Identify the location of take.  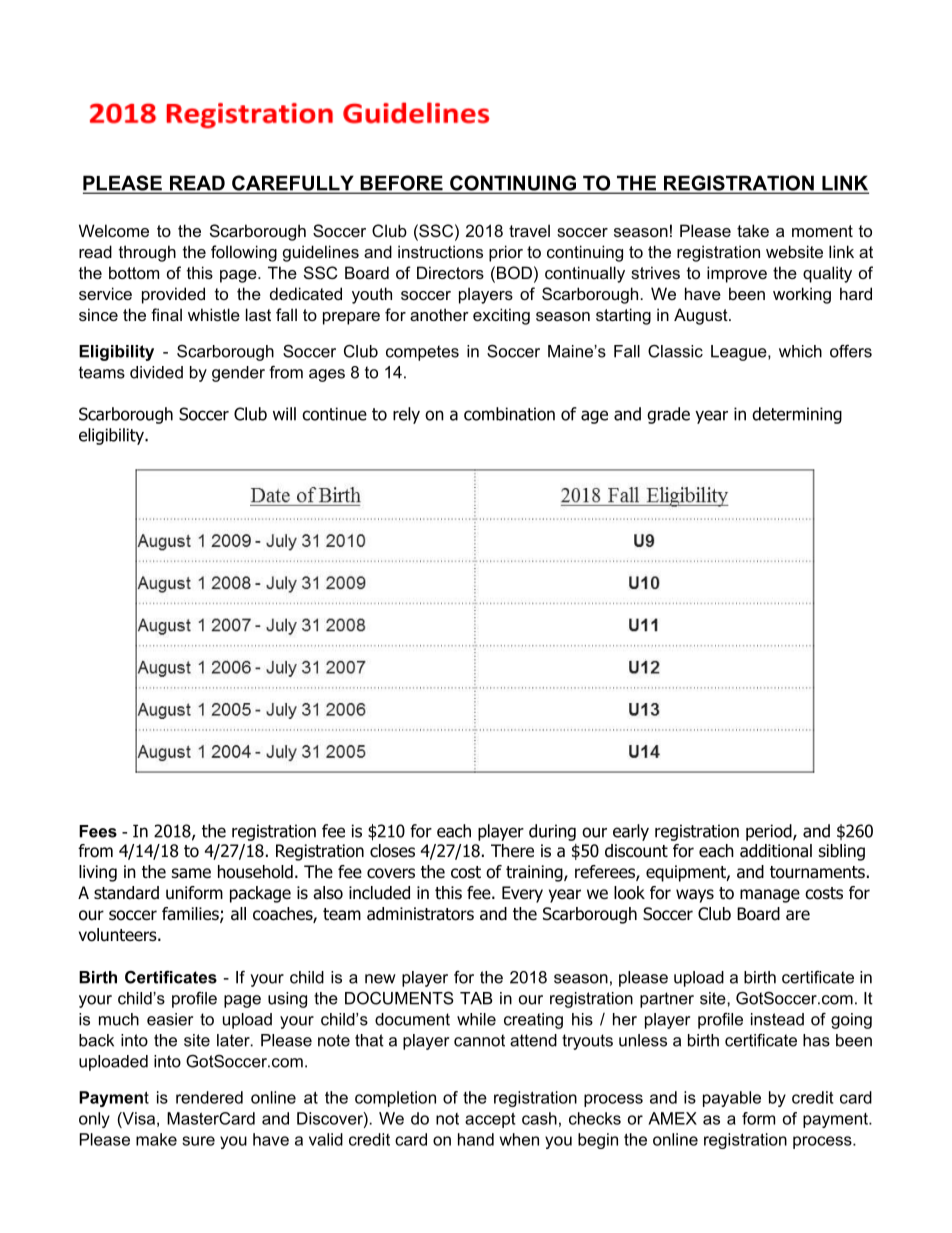
(753, 230).
